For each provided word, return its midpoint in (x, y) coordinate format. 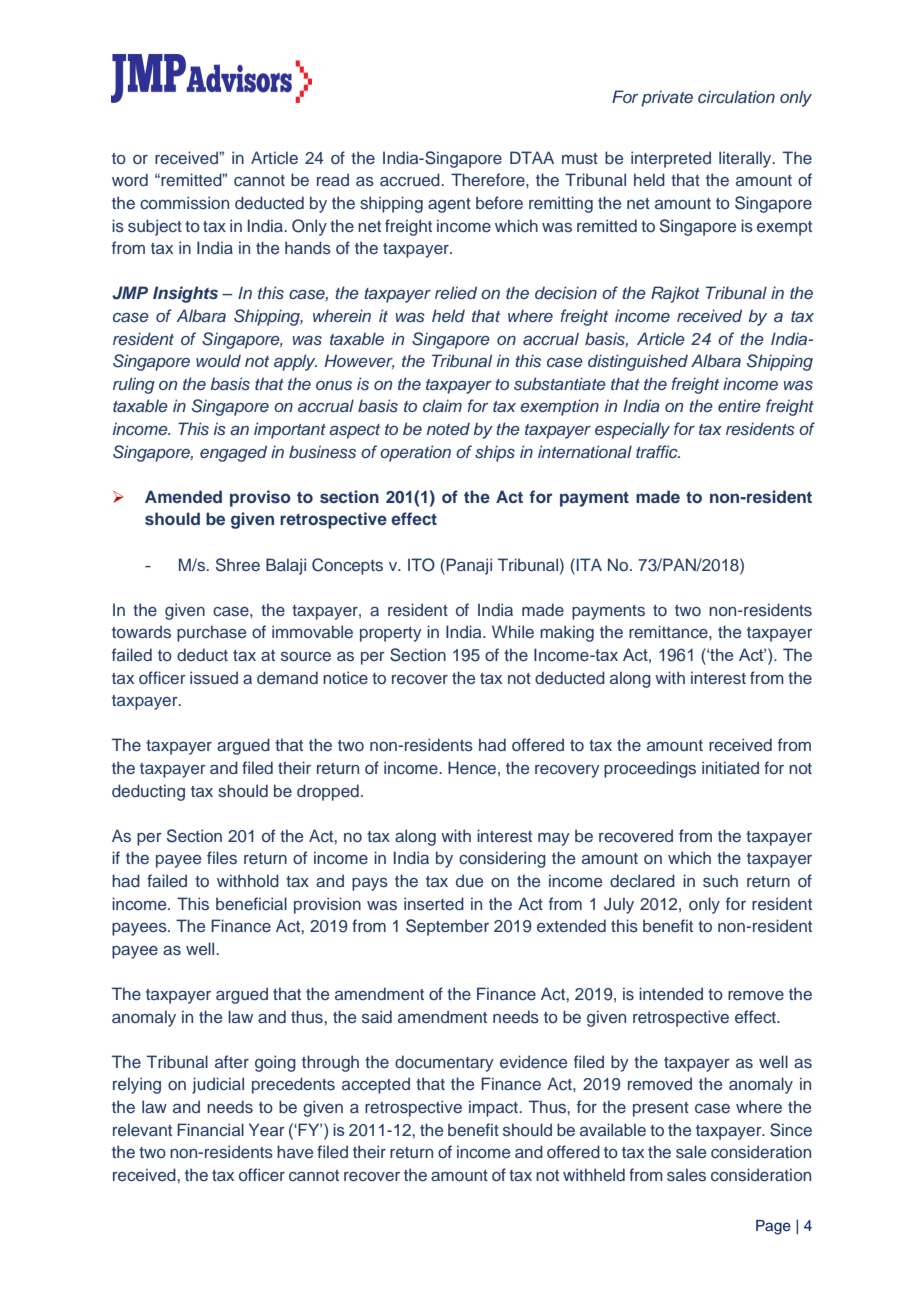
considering (502, 859)
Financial (210, 1130)
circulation (736, 96)
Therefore (489, 179)
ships (495, 453)
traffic (658, 451)
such (720, 881)
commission (184, 203)
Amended (183, 496)
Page (773, 1227)
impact (494, 1108)
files (222, 858)
